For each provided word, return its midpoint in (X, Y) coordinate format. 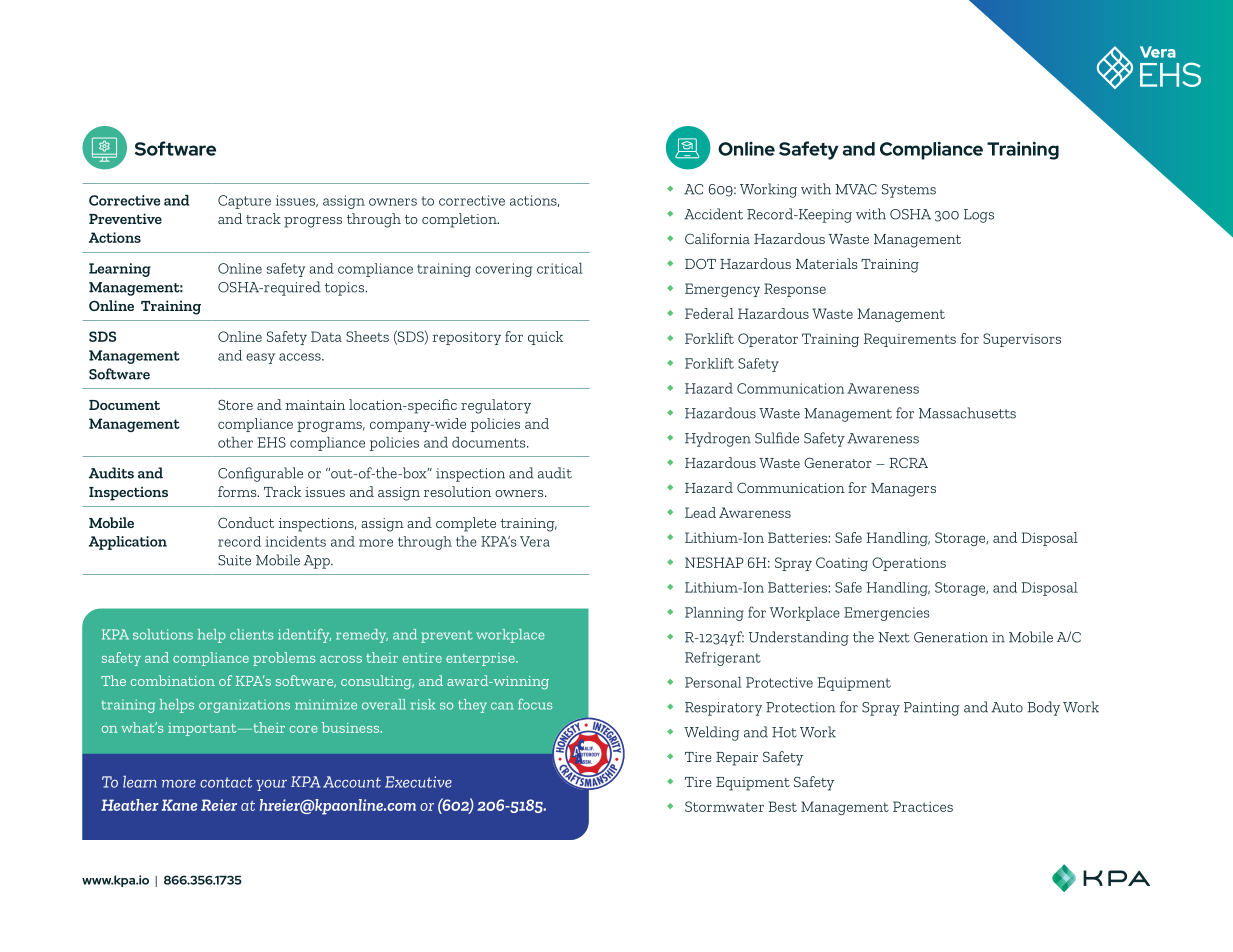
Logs (979, 216)
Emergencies (887, 614)
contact (226, 782)
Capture (244, 202)
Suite (234, 560)
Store (235, 404)
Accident (713, 214)
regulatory (496, 406)
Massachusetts (967, 413)
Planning (714, 614)
